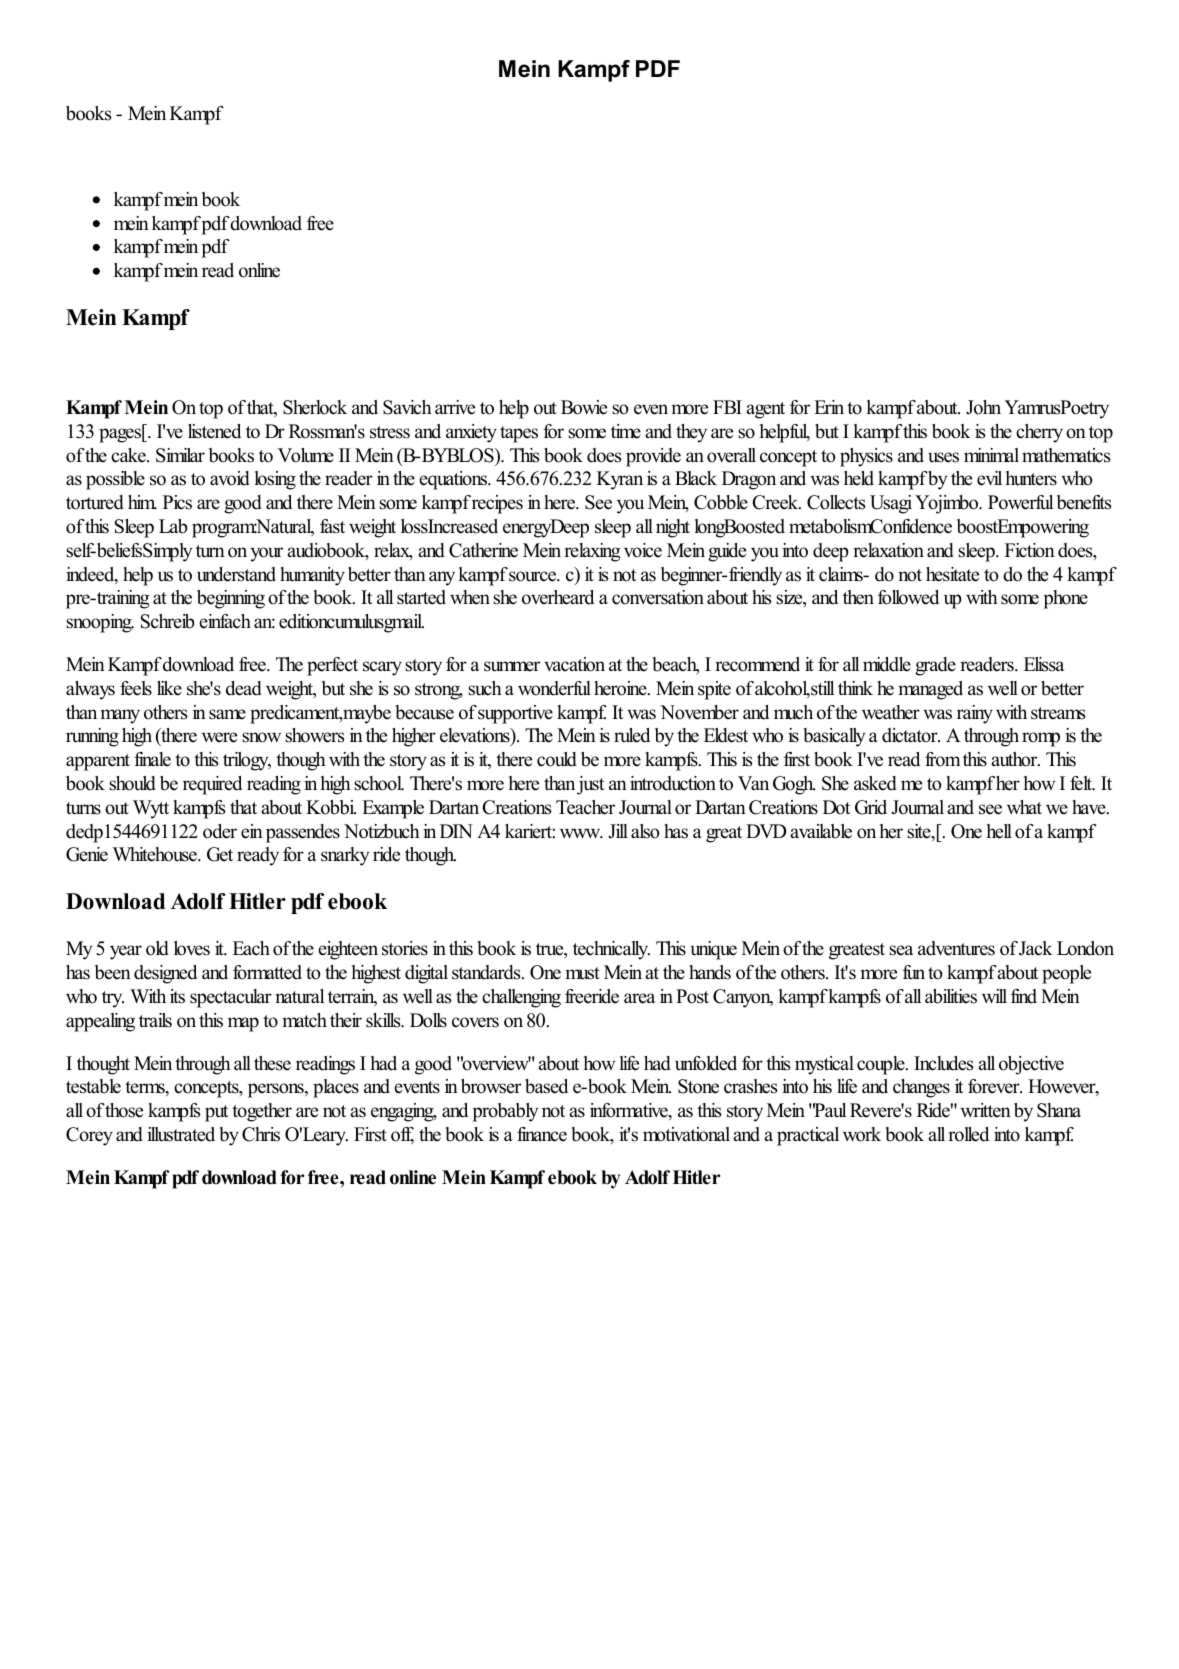 This image has width=1179, height=1669. I want to click on introduction, so click(673, 783).
